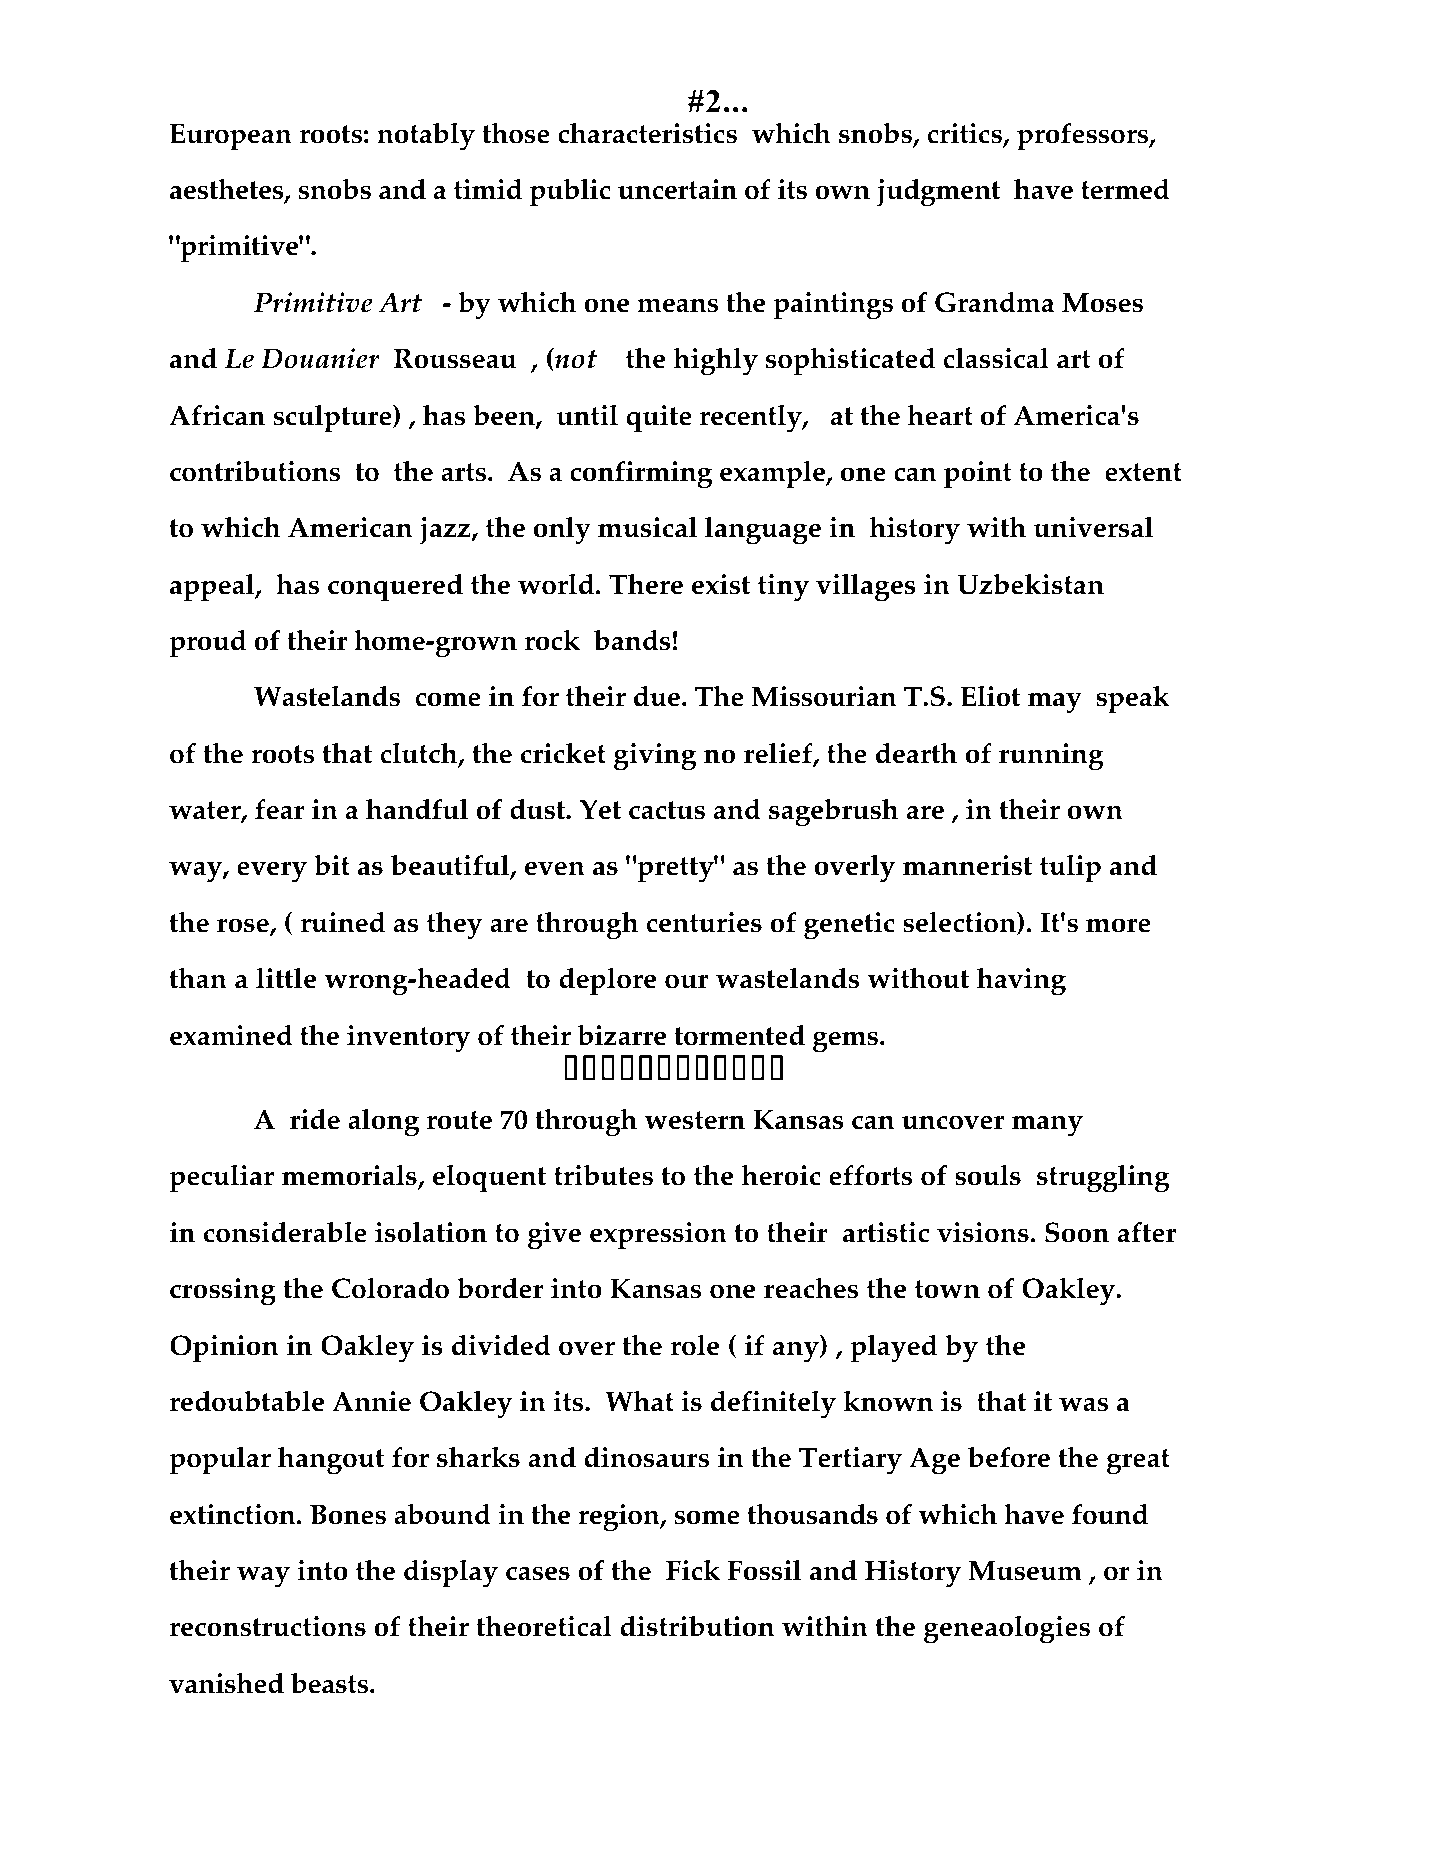 This screenshot has width=1437, height=1860. Describe the element at coordinates (285, 1232) in the screenshot. I see `considerable` at that location.
